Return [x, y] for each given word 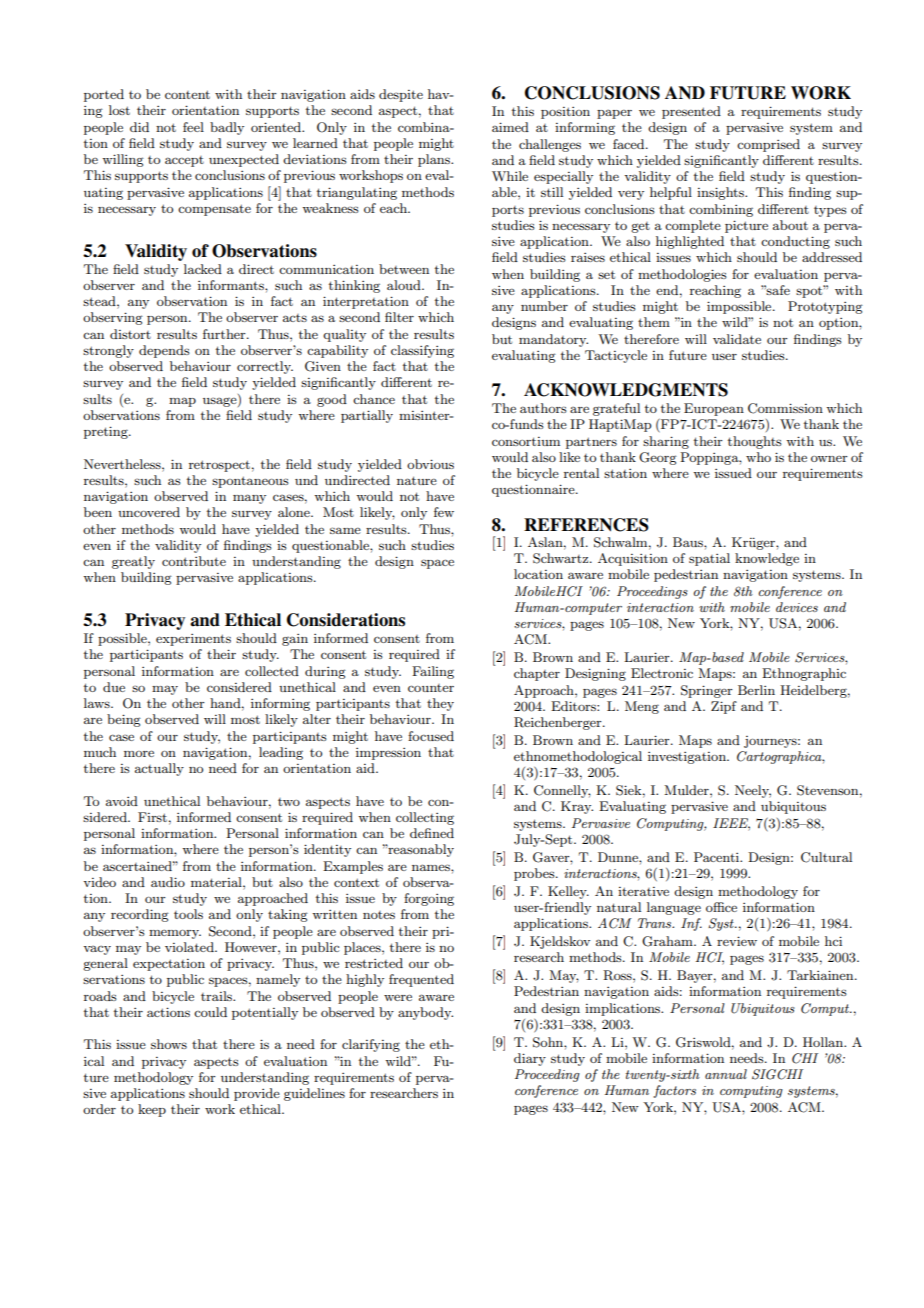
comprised [768, 145]
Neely [753, 791]
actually [159, 769]
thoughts [755, 442]
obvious [430, 464]
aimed [510, 127]
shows [169, 1044]
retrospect [219, 466]
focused [431, 736]
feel [193, 127]
